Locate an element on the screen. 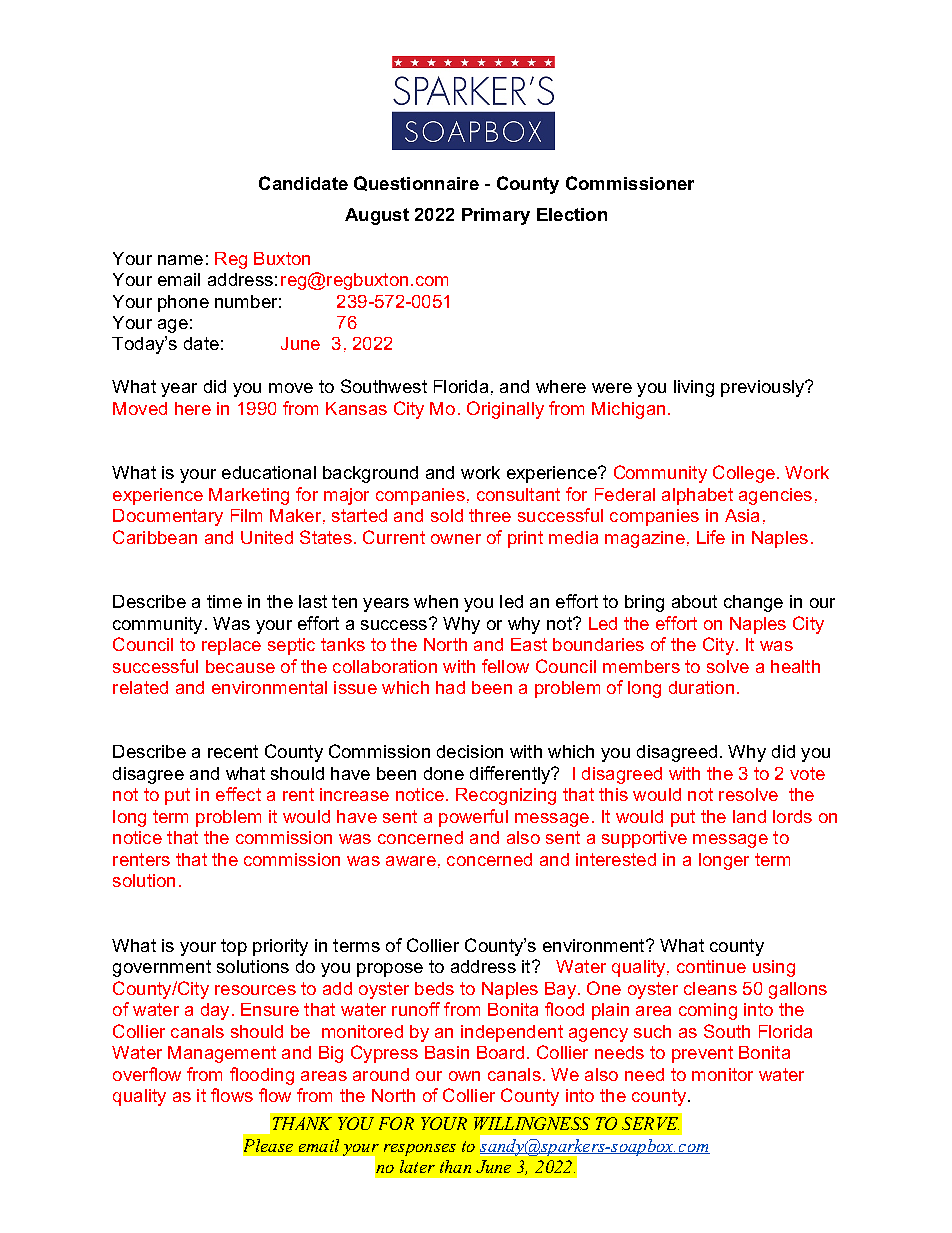 The width and height of the screenshot is (952, 1233). because is located at coordinates (240, 666).
